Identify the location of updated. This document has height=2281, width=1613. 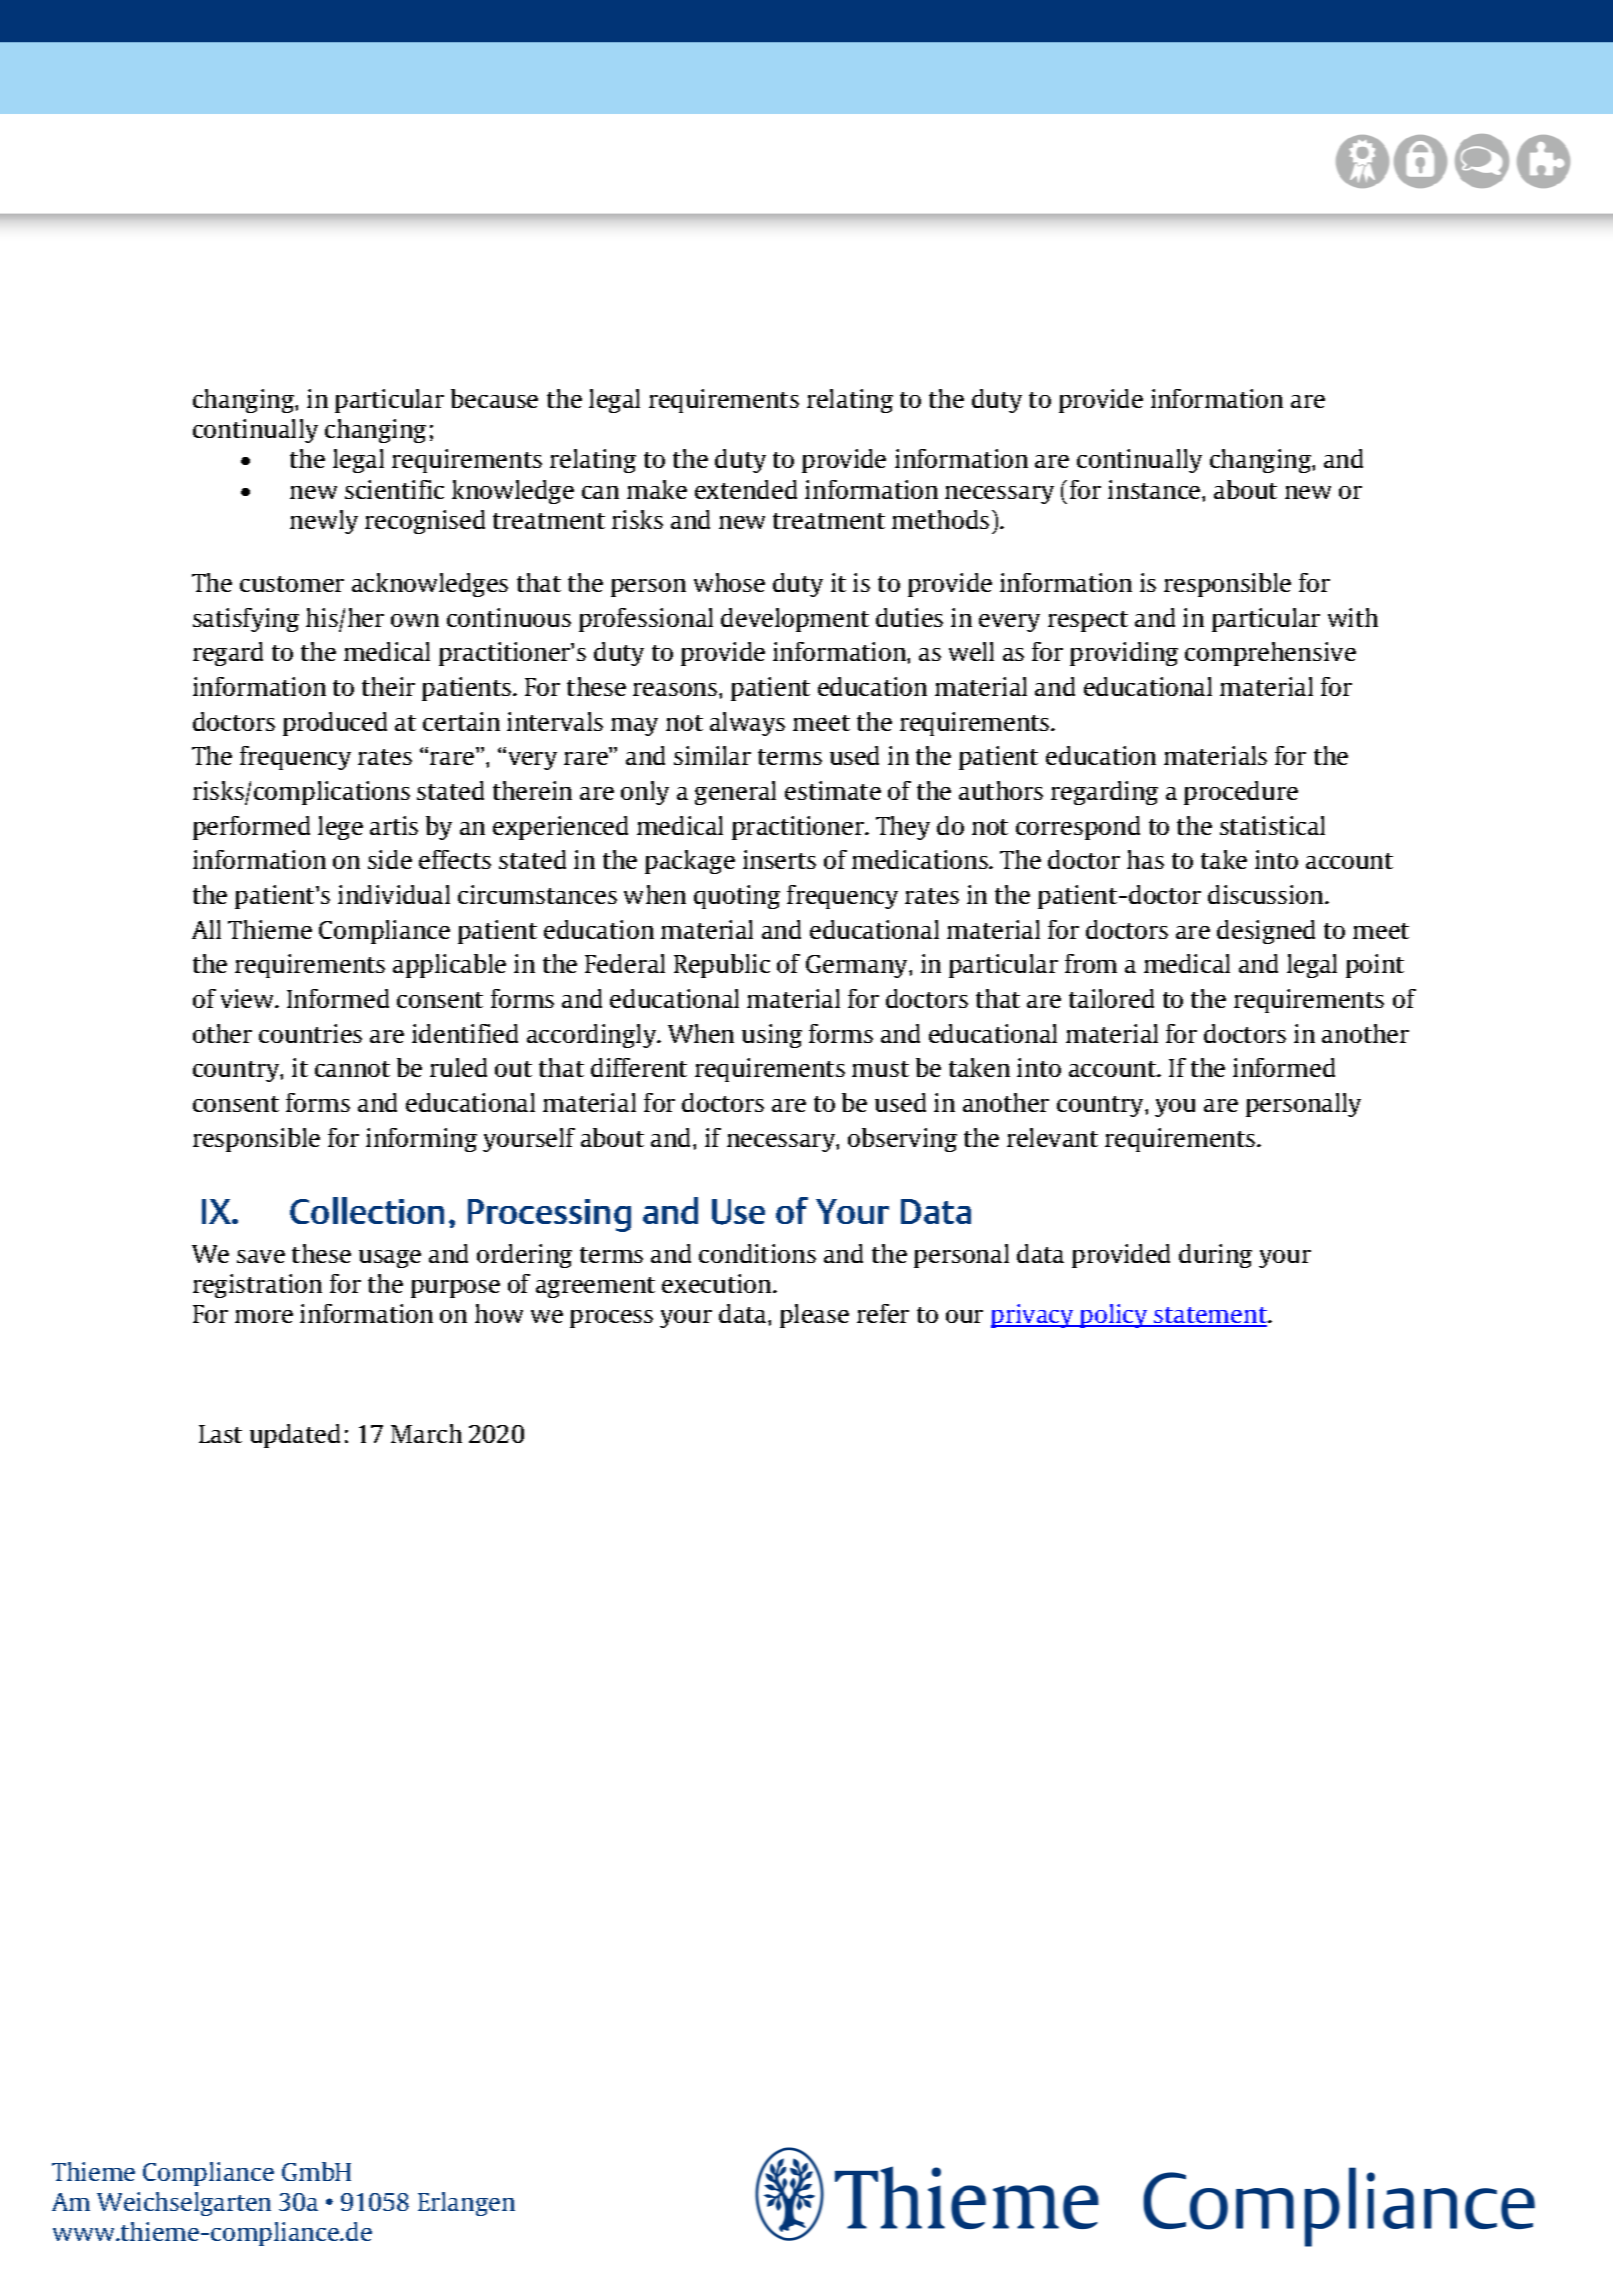
(295, 1436).
